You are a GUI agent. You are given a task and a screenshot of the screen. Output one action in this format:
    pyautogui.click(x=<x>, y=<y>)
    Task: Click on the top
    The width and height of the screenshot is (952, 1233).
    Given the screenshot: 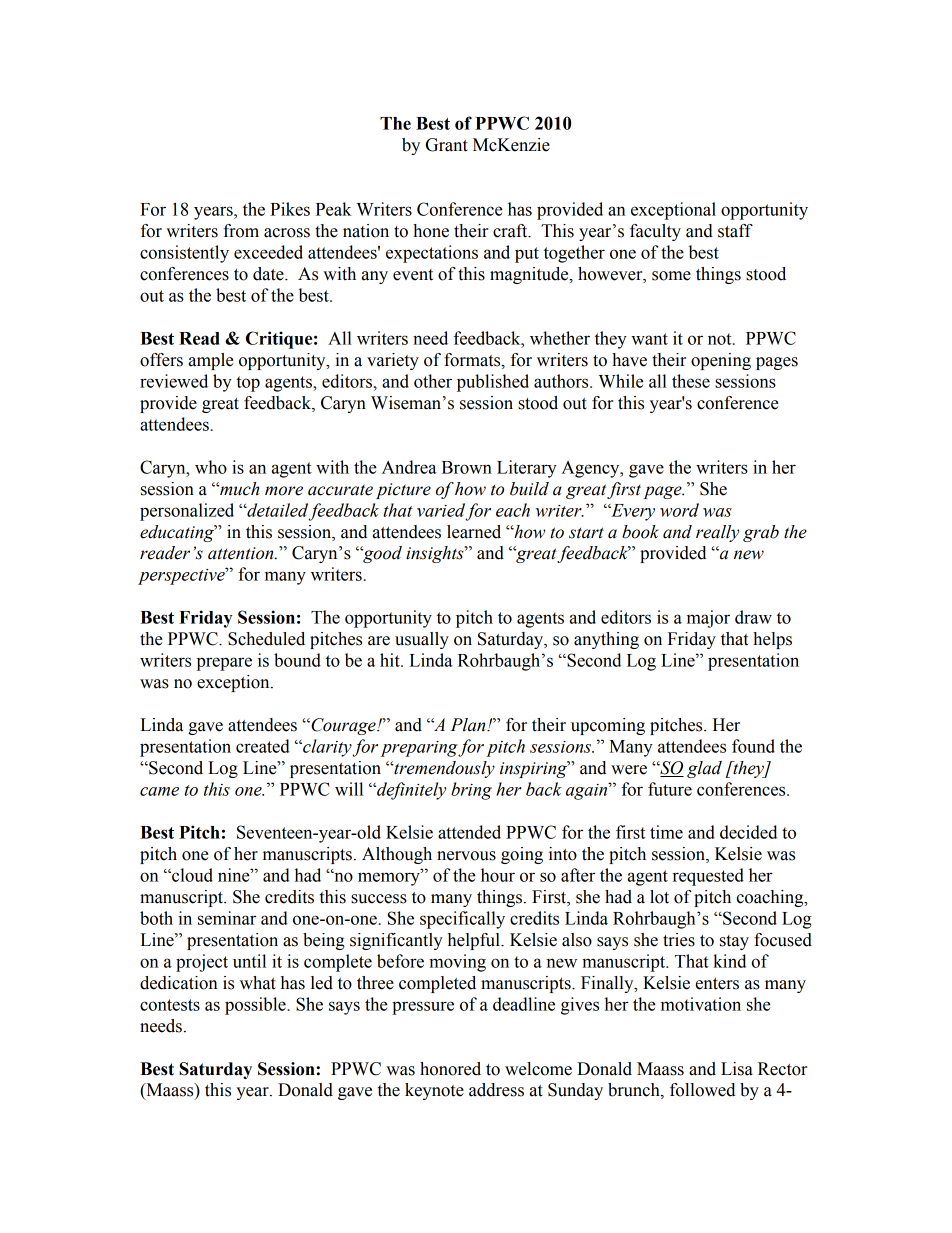 What is the action you would take?
    pyautogui.click(x=248, y=384)
